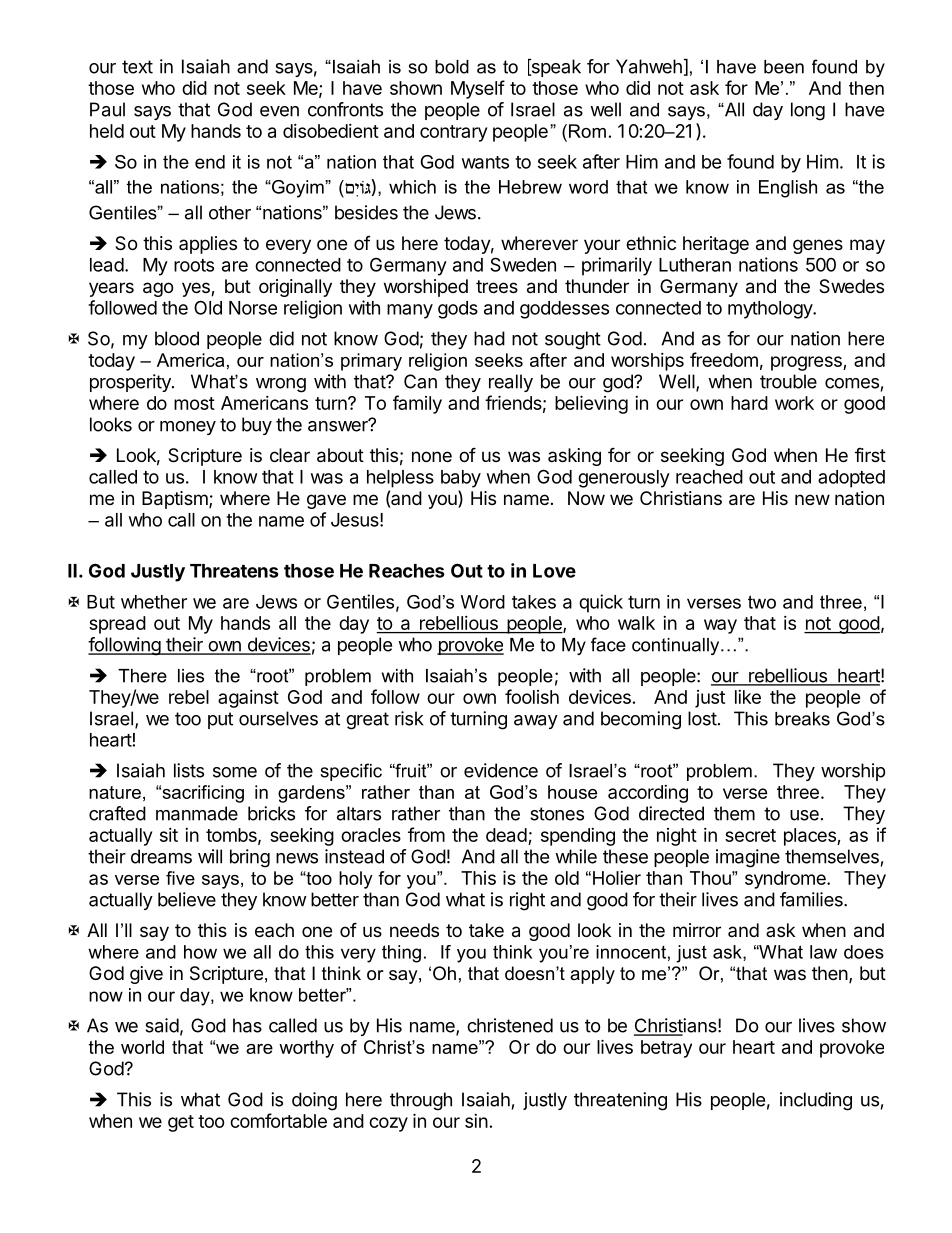 This document has height=1233, width=952. I want to click on two, so click(762, 602).
